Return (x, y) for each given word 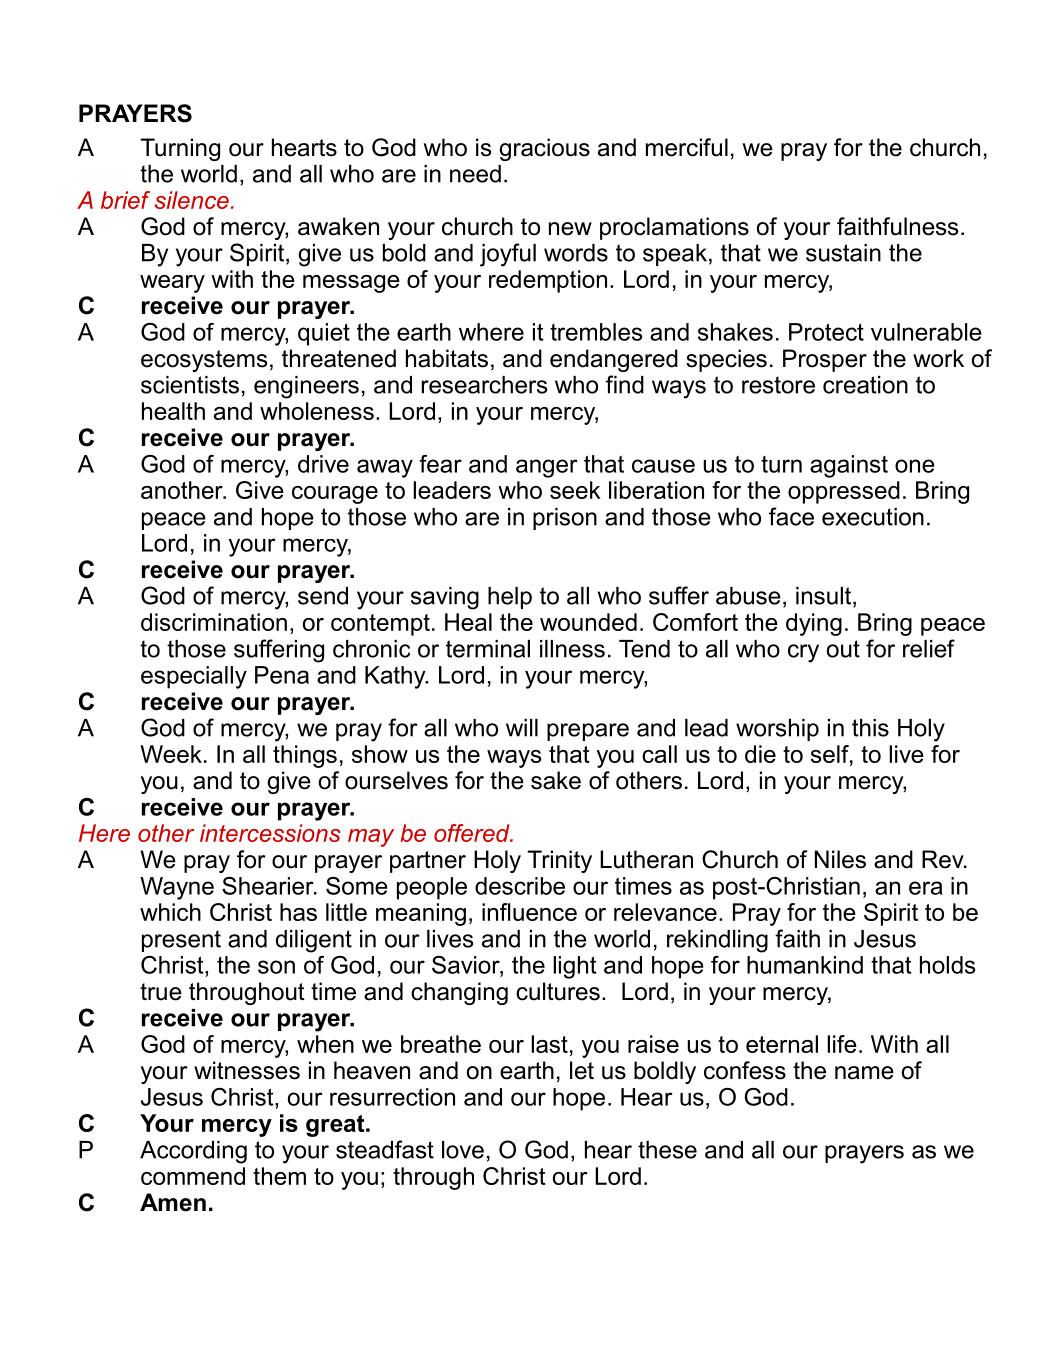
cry (803, 653)
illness (572, 649)
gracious (544, 149)
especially (194, 677)
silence (192, 200)
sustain (843, 253)
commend (193, 1176)
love (463, 1150)
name (864, 1073)
